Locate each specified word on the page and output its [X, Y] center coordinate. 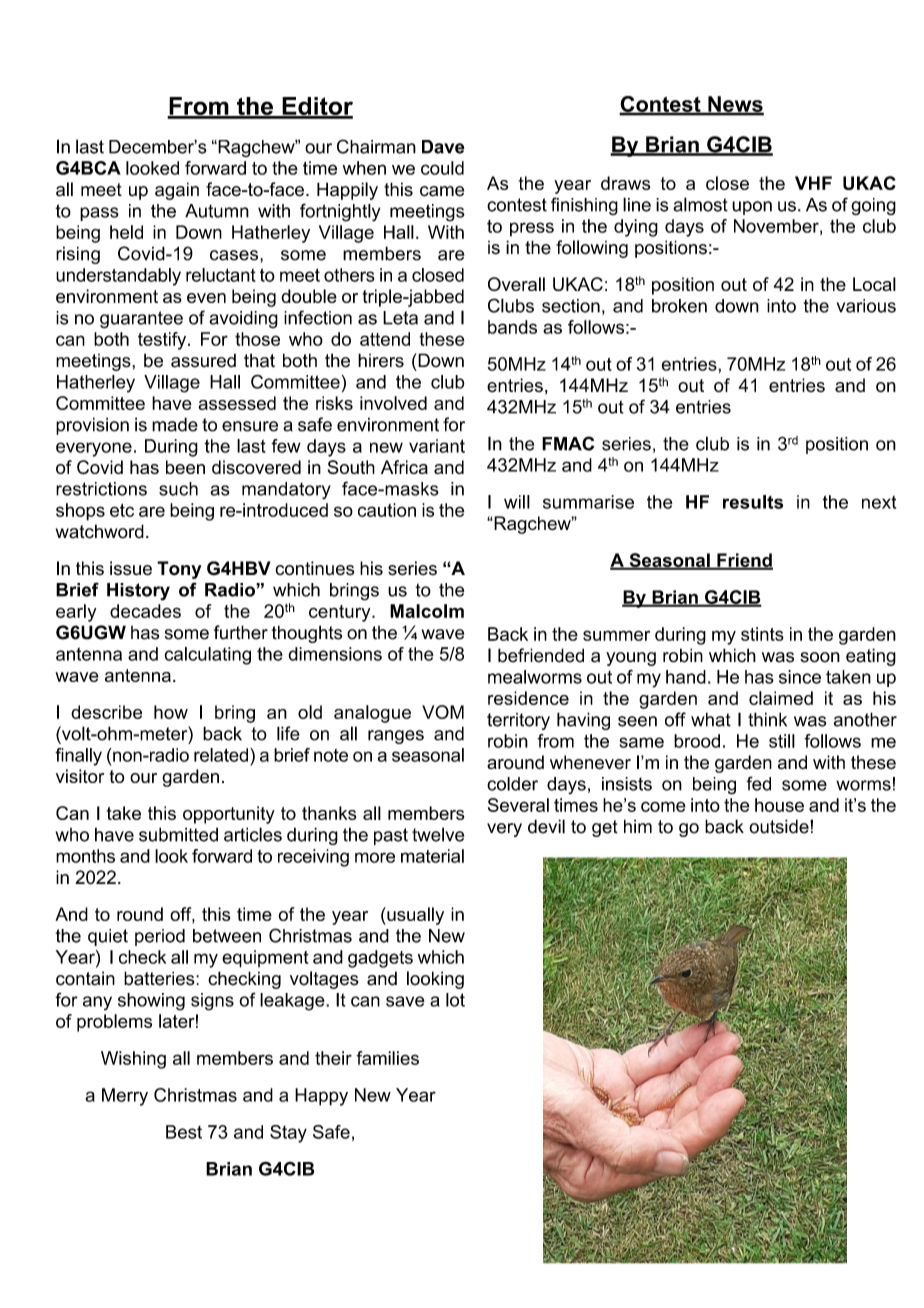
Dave [443, 147]
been [185, 467]
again [177, 191]
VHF [813, 183]
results [753, 502]
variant [437, 446]
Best [184, 1132]
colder [512, 784]
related [221, 755]
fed [758, 783]
